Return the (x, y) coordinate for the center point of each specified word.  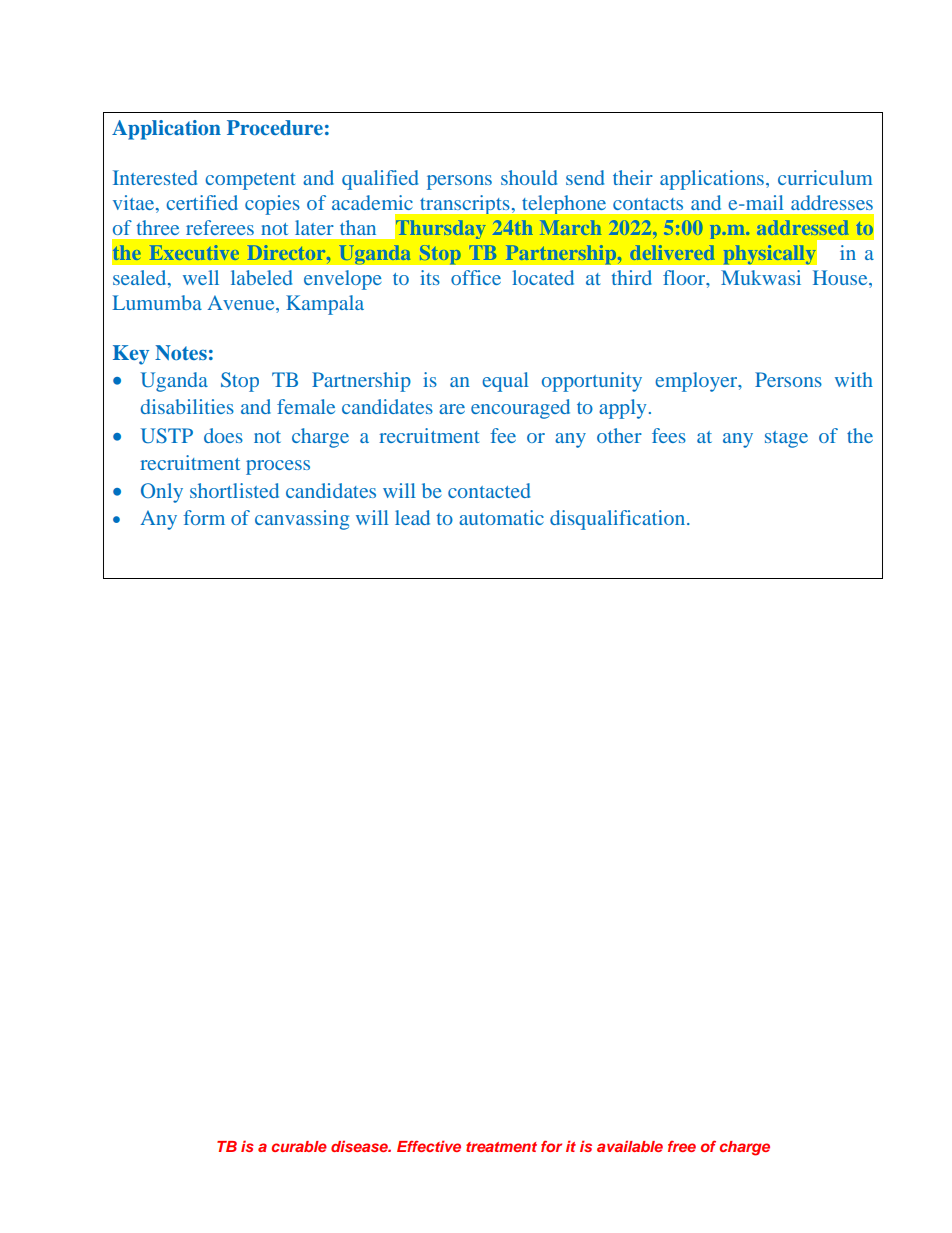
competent (250, 181)
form (204, 517)
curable (299, 1146)
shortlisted (234, 490)
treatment (501, 1147)
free (682, 1146)
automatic (501, 517)
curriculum (825, 177)
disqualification (617, 520)
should (529, 177)
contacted (489, 490)
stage (786, 439)
